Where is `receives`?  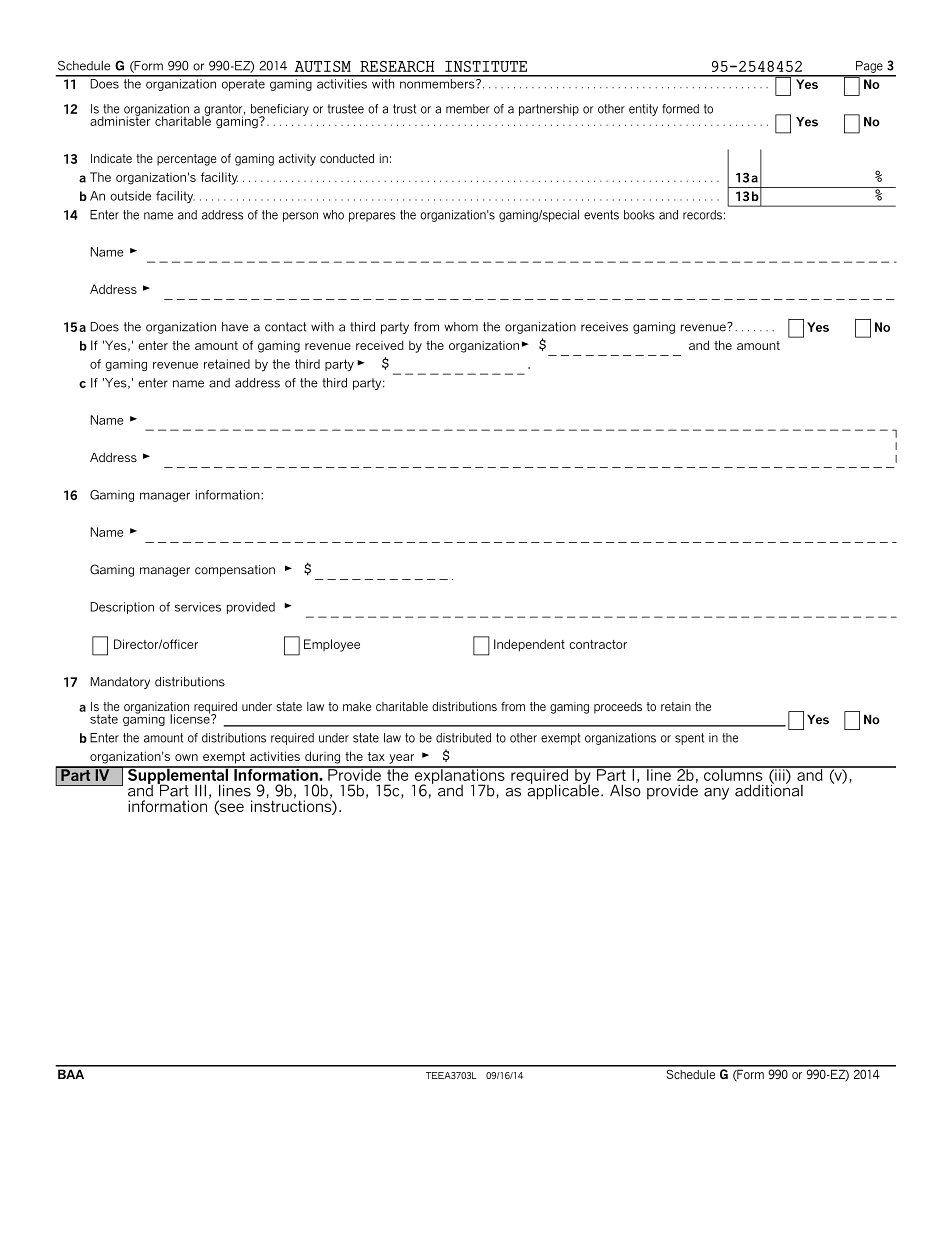
receives is located at coordinates (604, 327).
